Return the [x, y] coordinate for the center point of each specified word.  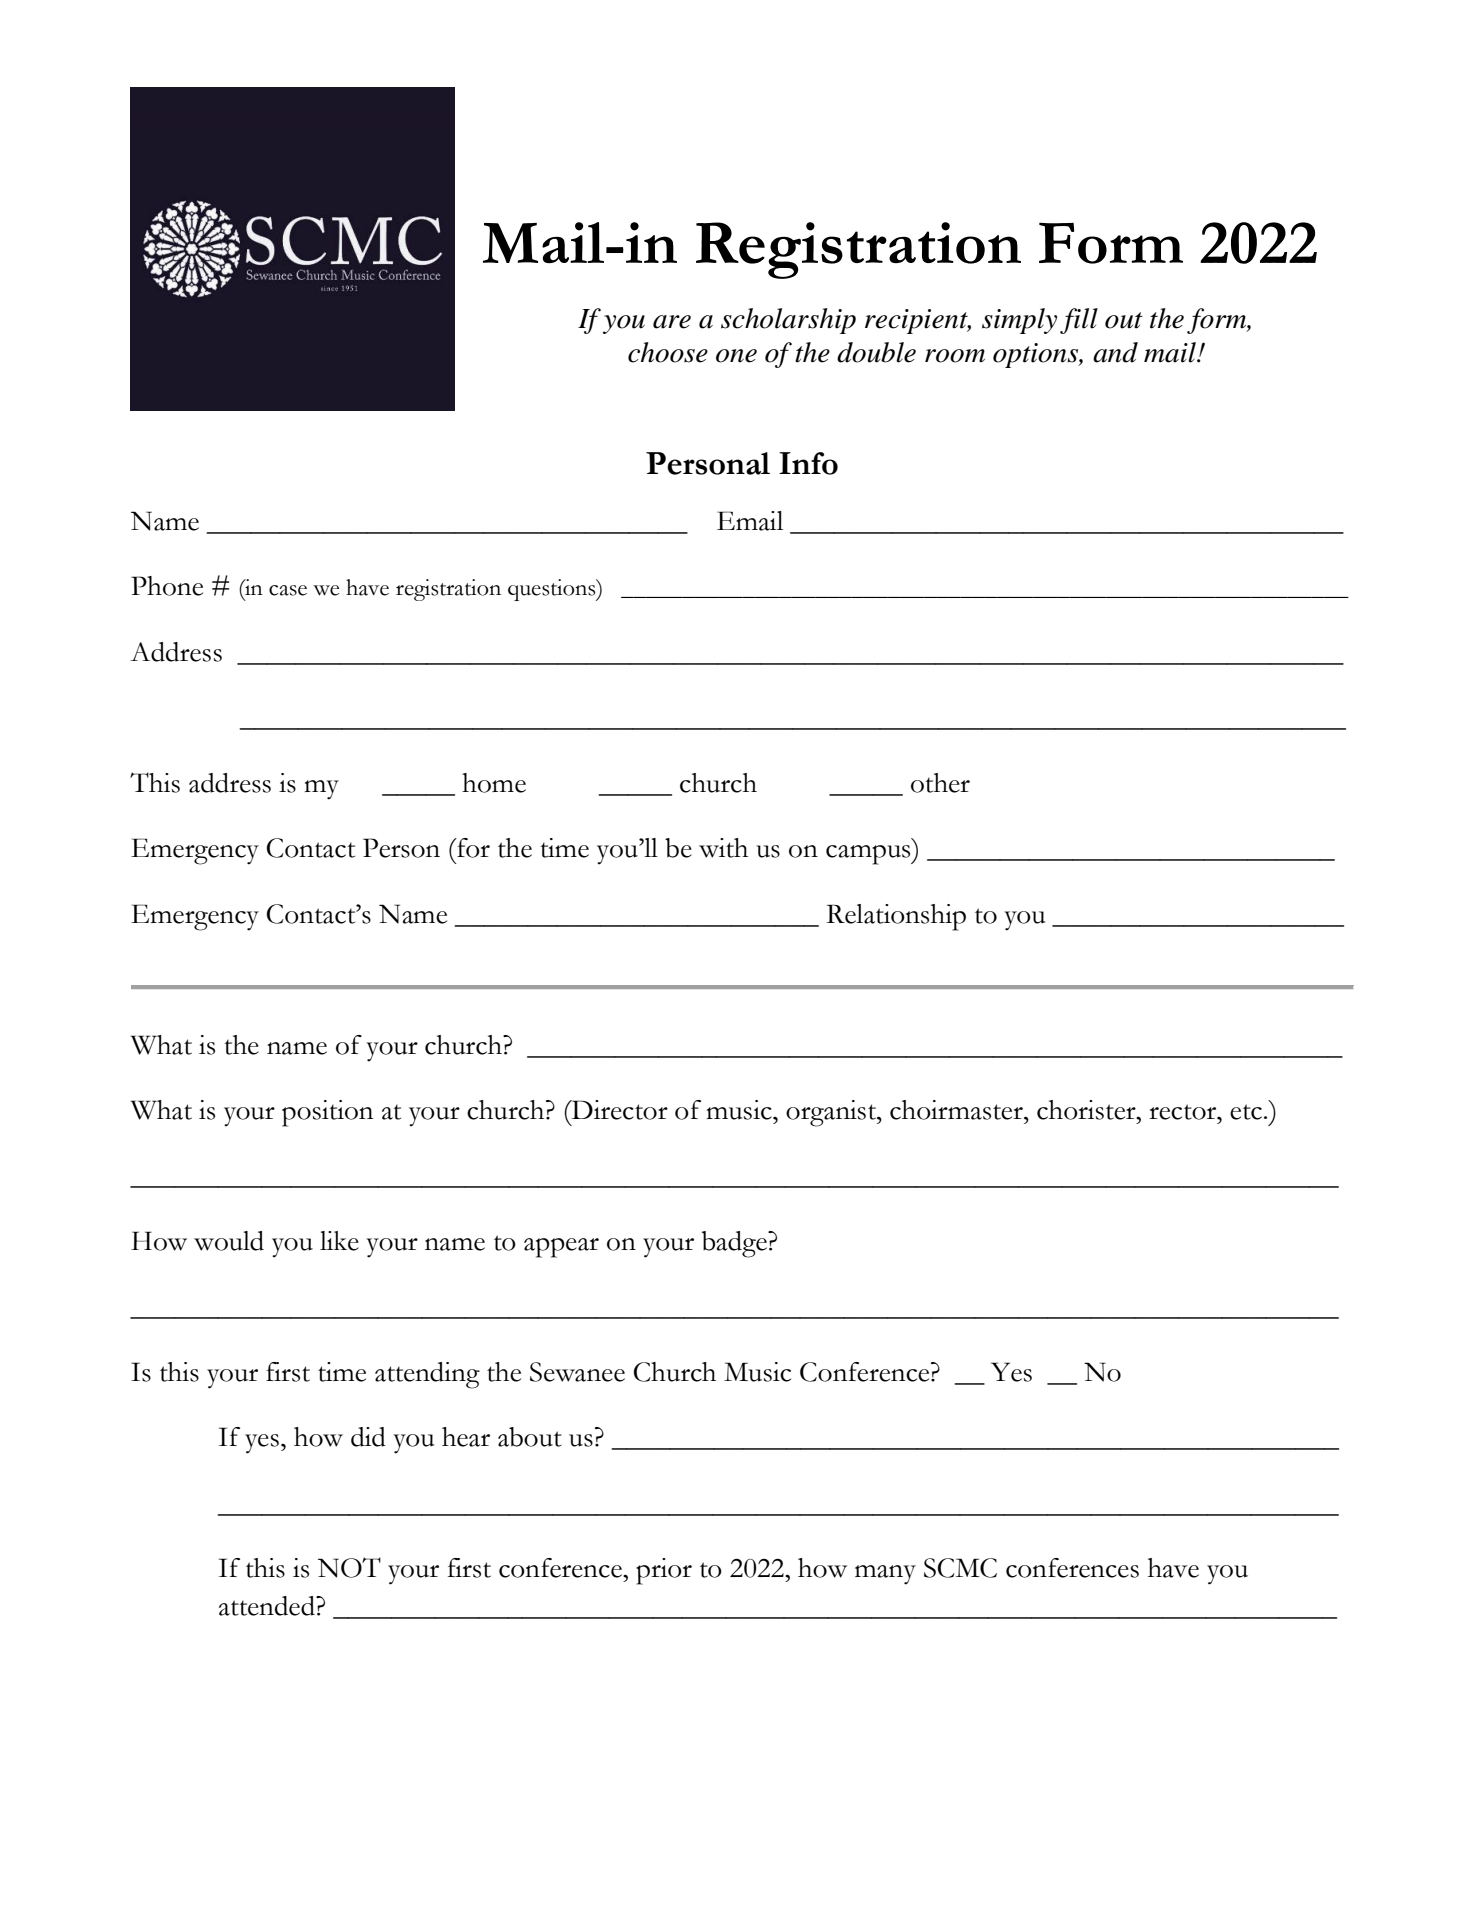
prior [664, 1571]
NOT [349, 1567]
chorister [1087, 1110]
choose [668, 352]
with [723, 848]
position [327, 1113]
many [885, 1575]
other [940, 783]
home [494, 783]
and [1115, 352]
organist [832, 1113]
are [672, 322]
